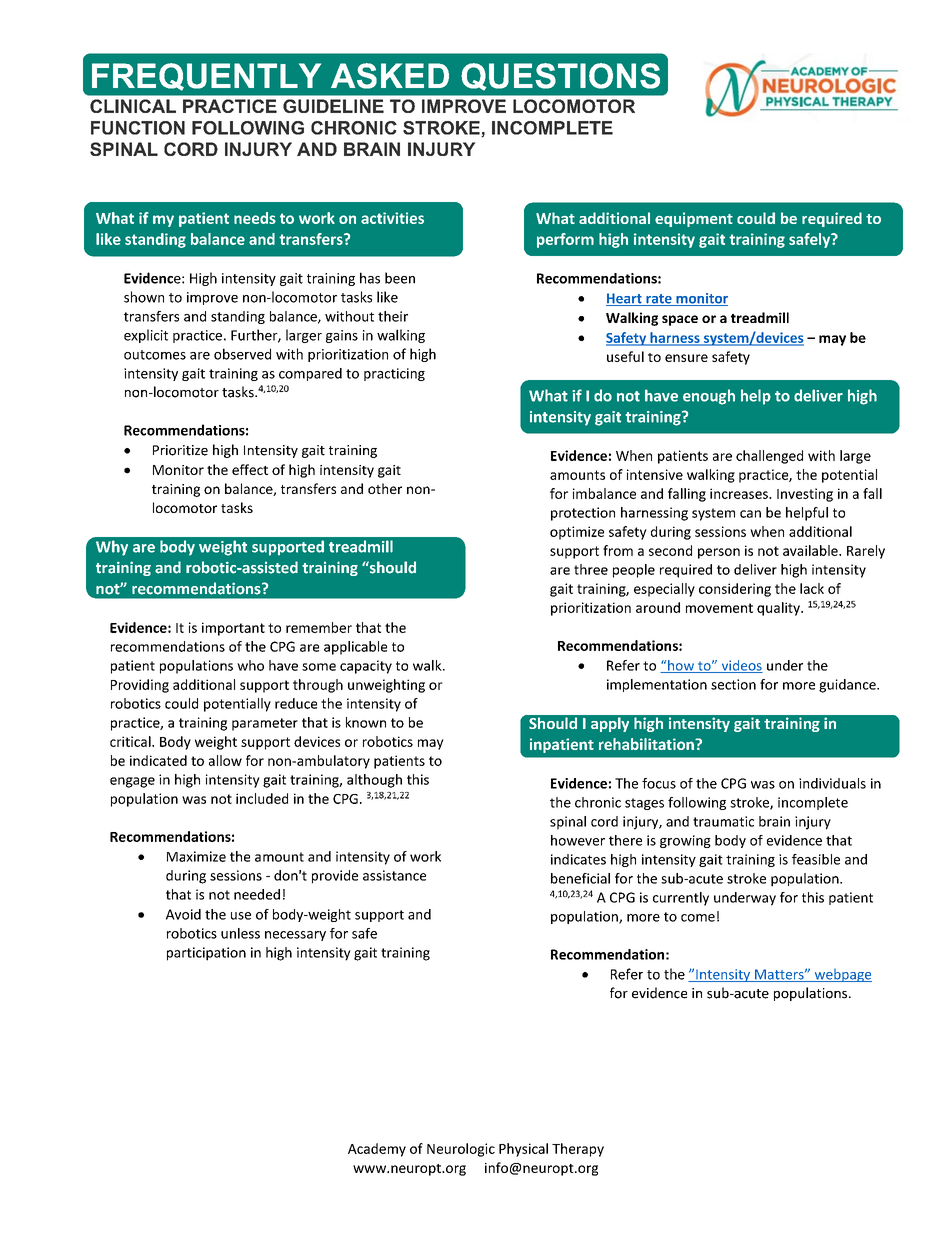  What do you see at coordinates (779, 609) in the image?
I see `quality` at bounding box center [779, 609].
